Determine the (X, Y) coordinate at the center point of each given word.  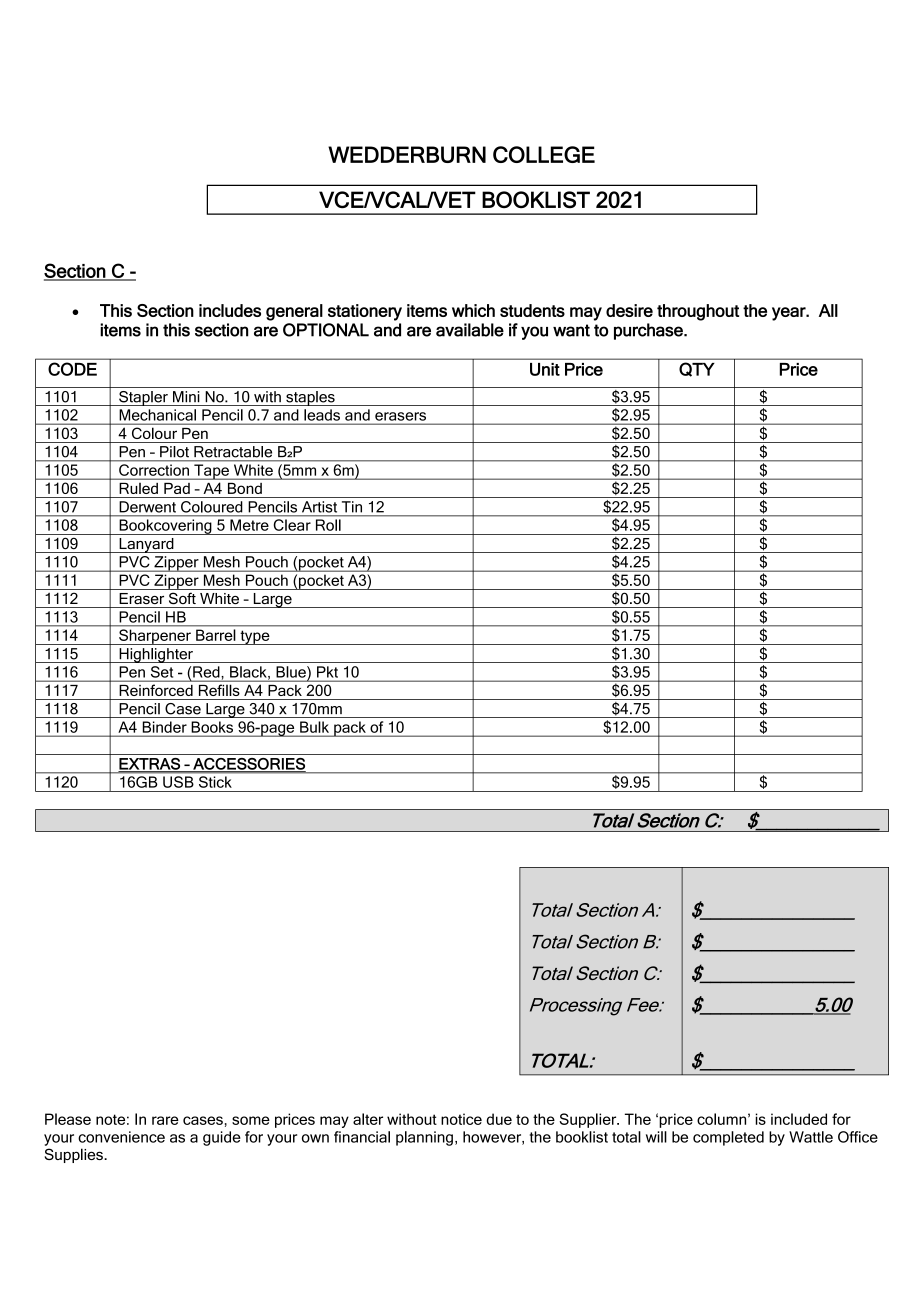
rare (165, 1120)
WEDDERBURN (407, 154)
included (799, 1119)
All (828, 310)
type (255, 637)
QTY (696, 369)
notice (461, 1119)
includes (230, 310)
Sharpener (155, 637)
